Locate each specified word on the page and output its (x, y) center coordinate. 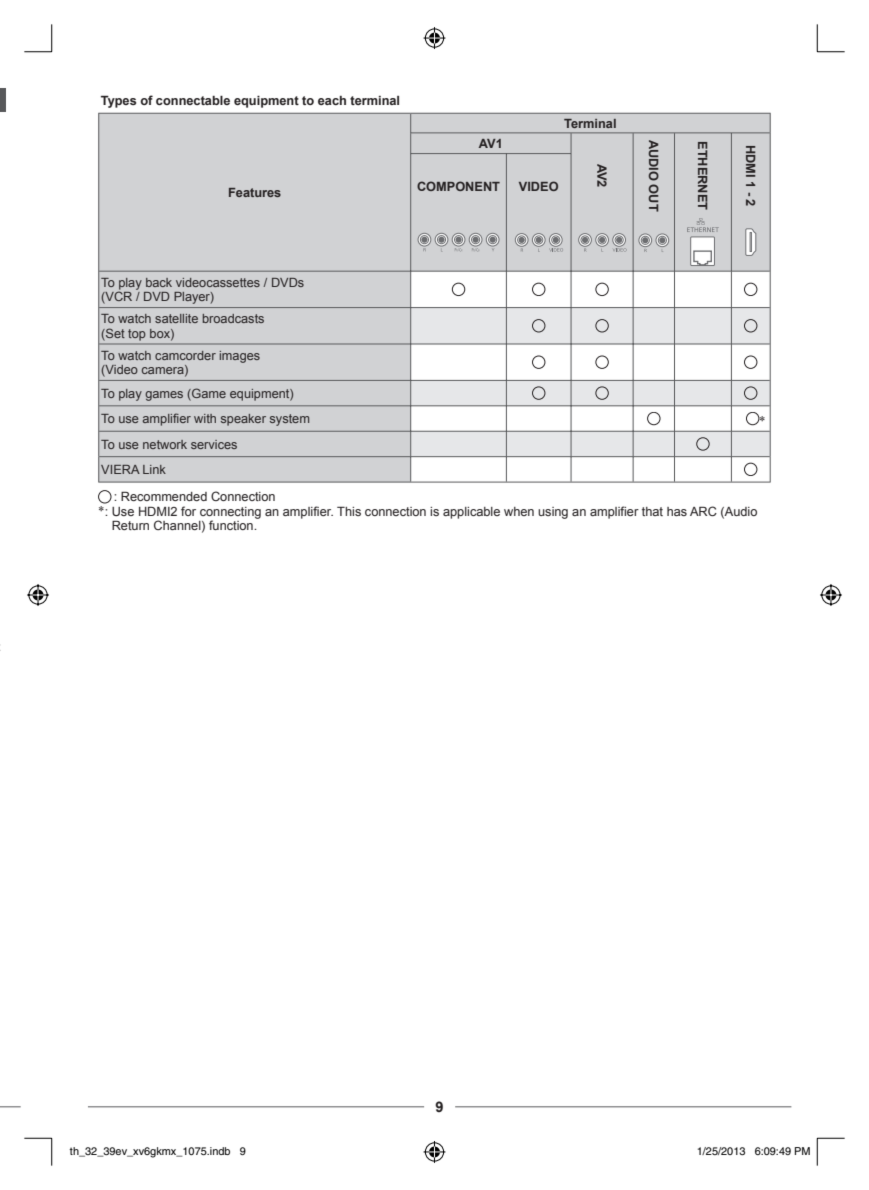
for (188, 511)
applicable (471, 513)
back (159, 282)
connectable (193, 100)
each (332, 100)
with (205, 418)
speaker (243, 420)
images (240, 357)
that (652, 511)
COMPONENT (458, 186)
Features (255, 192)
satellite (176, 318)
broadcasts (233, 318)
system (289, 420)
